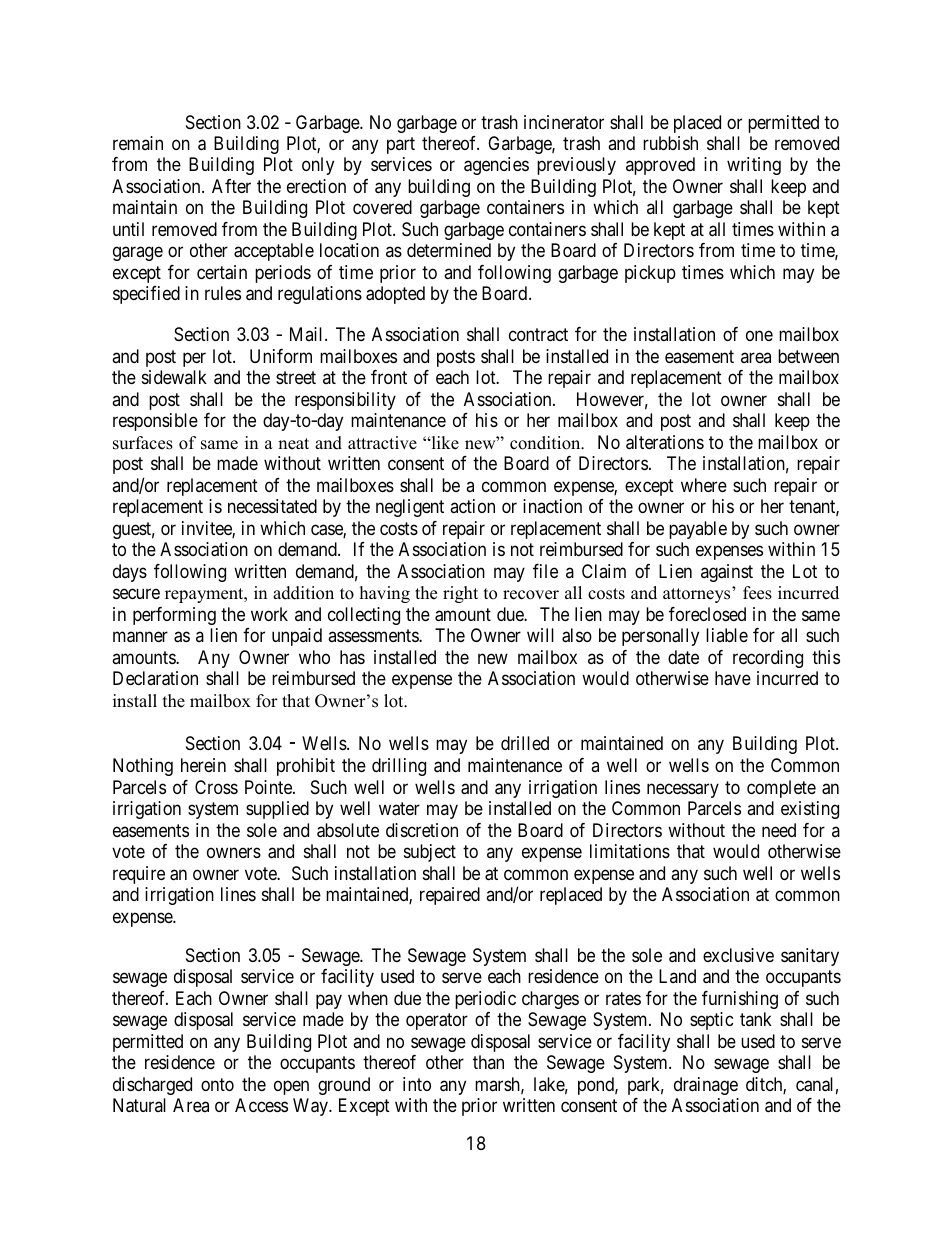 The image size is (952, 1233). What do you see at coordinates (754, 166) in the document?
I see `writing` at bounding box center [754, 166].
